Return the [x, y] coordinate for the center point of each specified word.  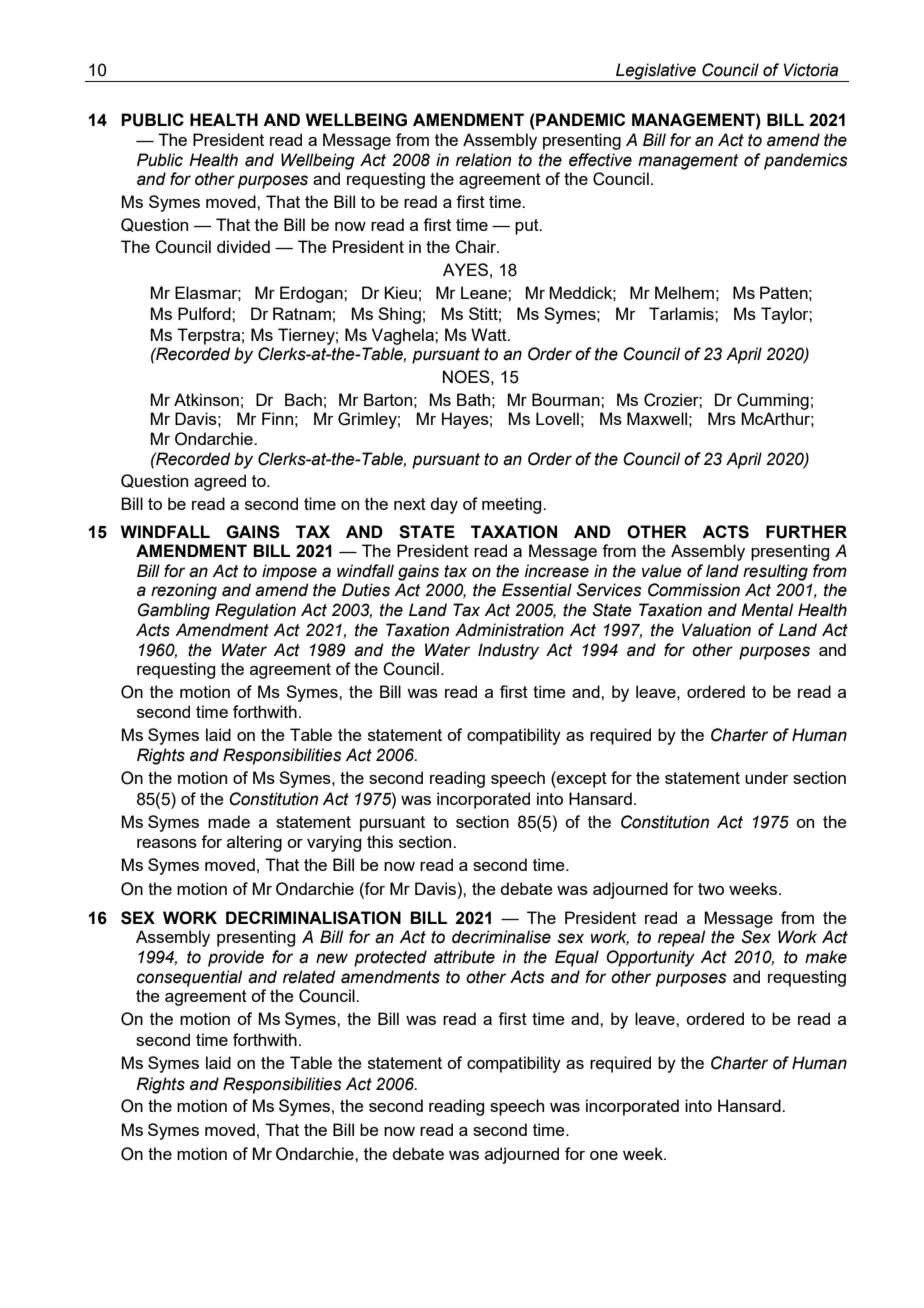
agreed [220, 482]
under [767, 777]
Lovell [557, 418]
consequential [189, 978]
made [229, 821]
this [380, 841]
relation [483, 160]
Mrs [722, 418]
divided [243, 246]
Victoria [811, 70]
